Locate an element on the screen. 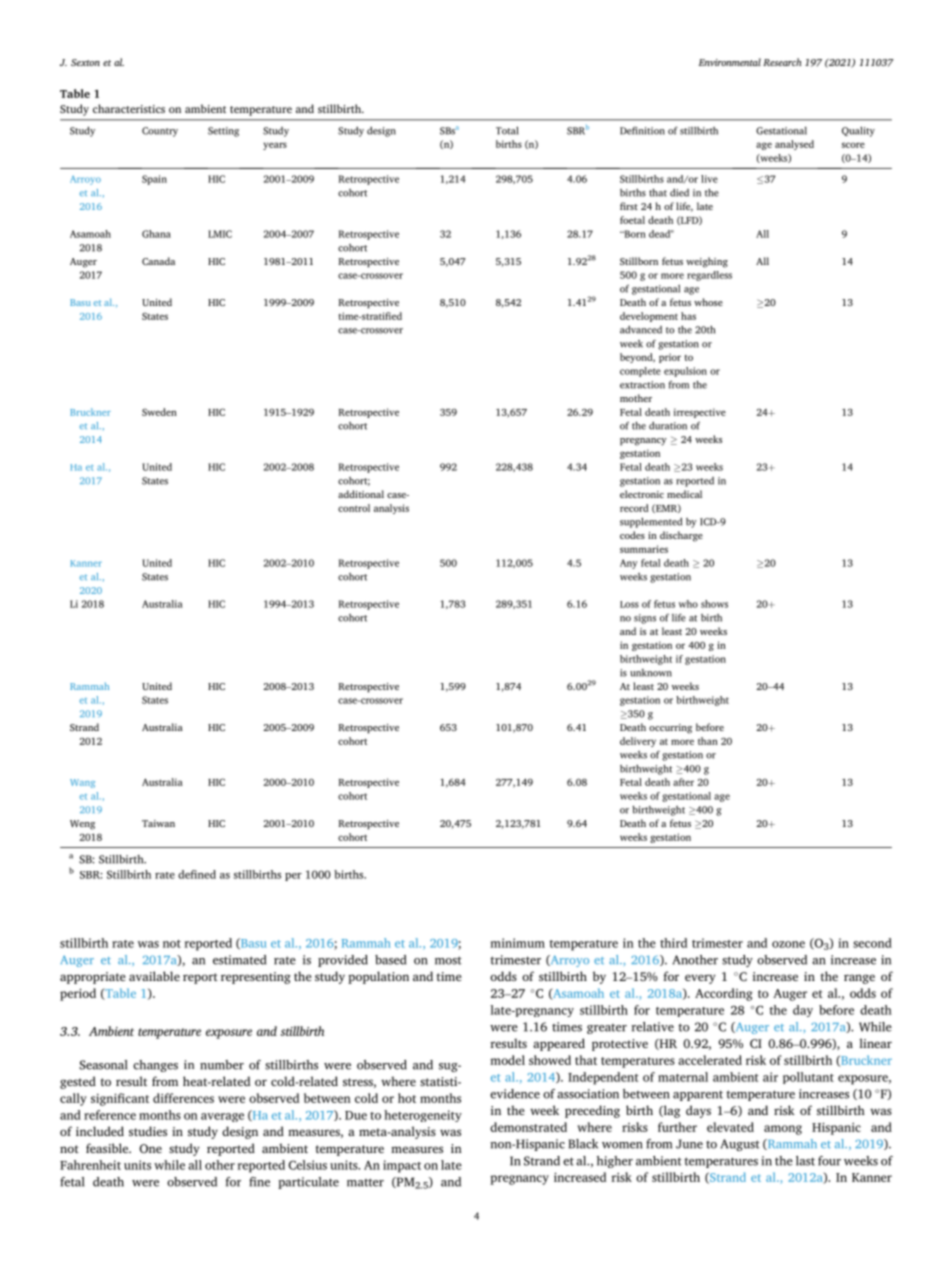  after is located at coordinates (683, 782).
